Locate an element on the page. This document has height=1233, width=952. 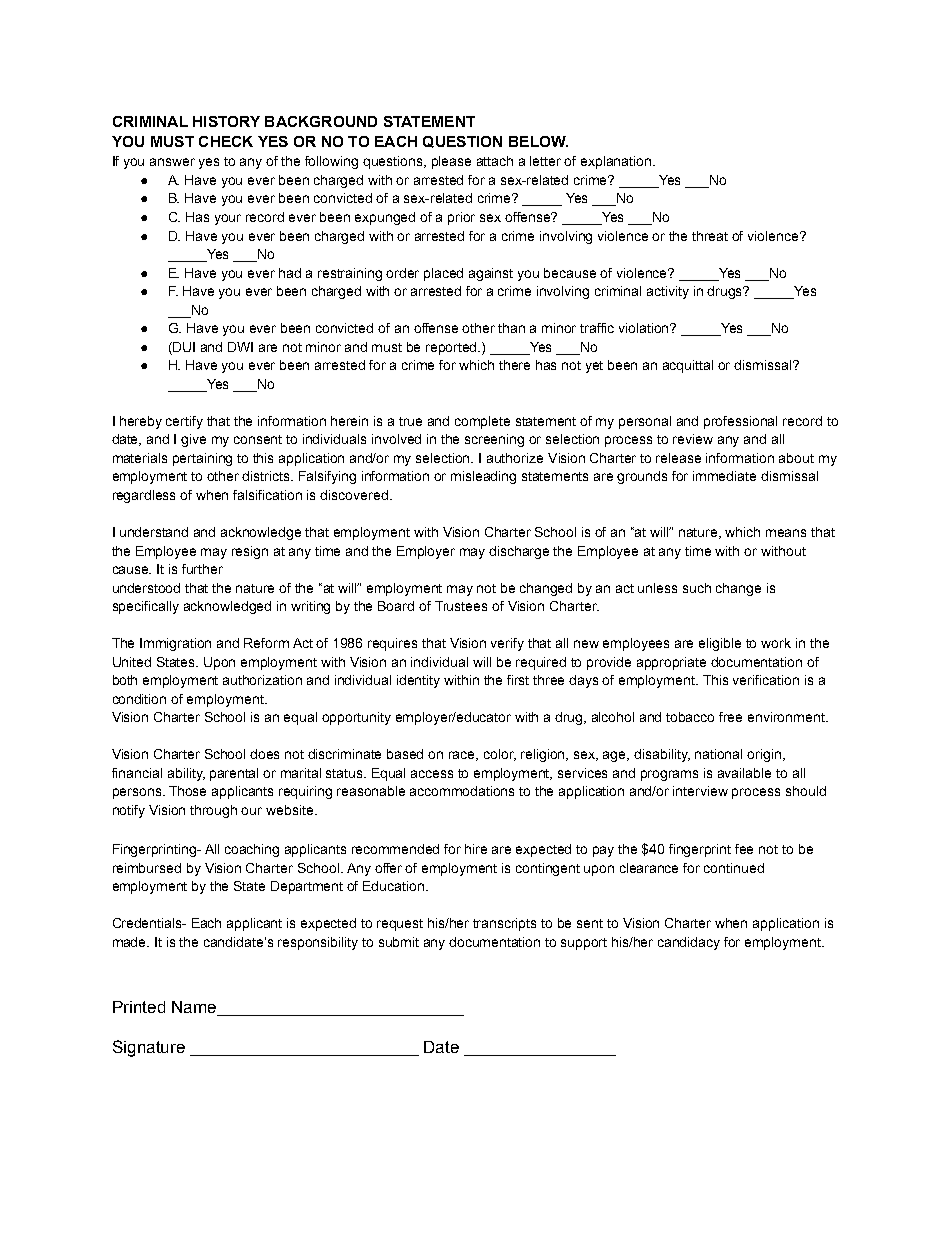
authorization is located at coordinates (262, 680).
